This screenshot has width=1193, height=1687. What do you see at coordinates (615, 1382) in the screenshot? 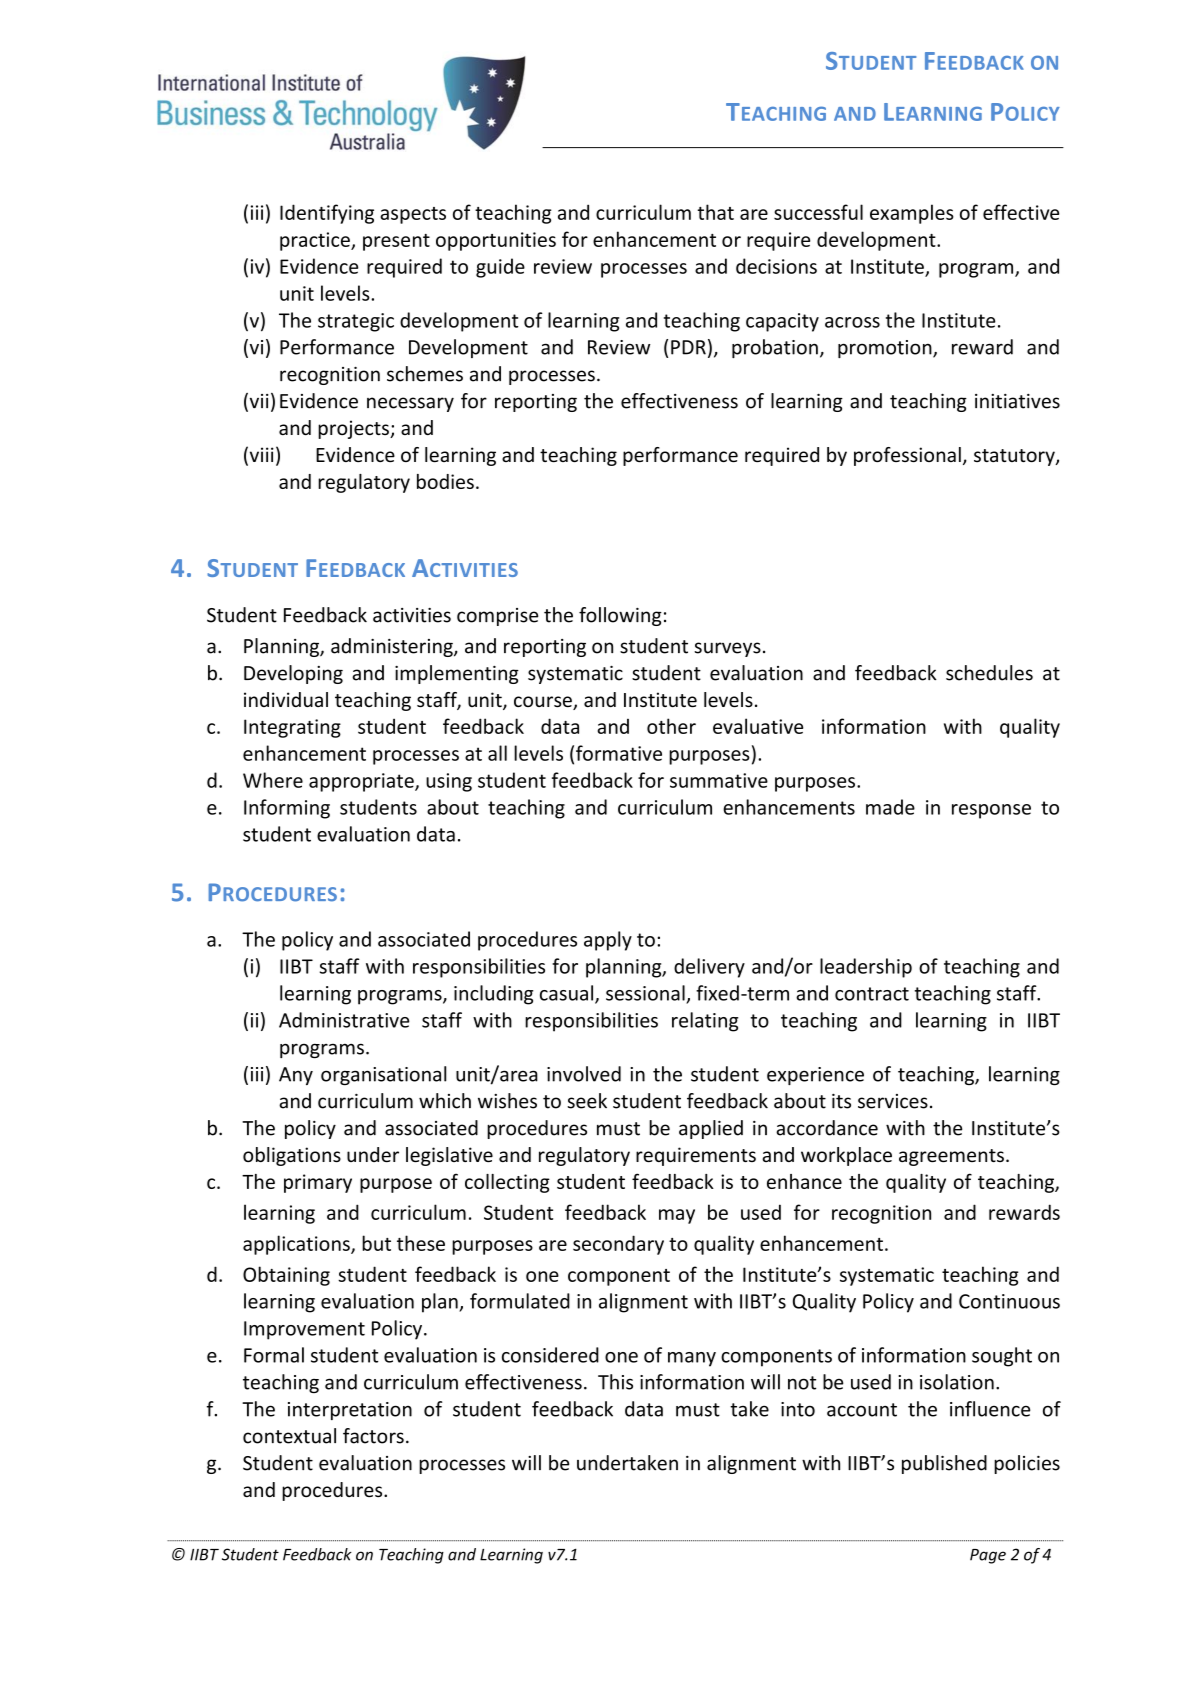
I see `This` at bounding box center [615, 1382].
